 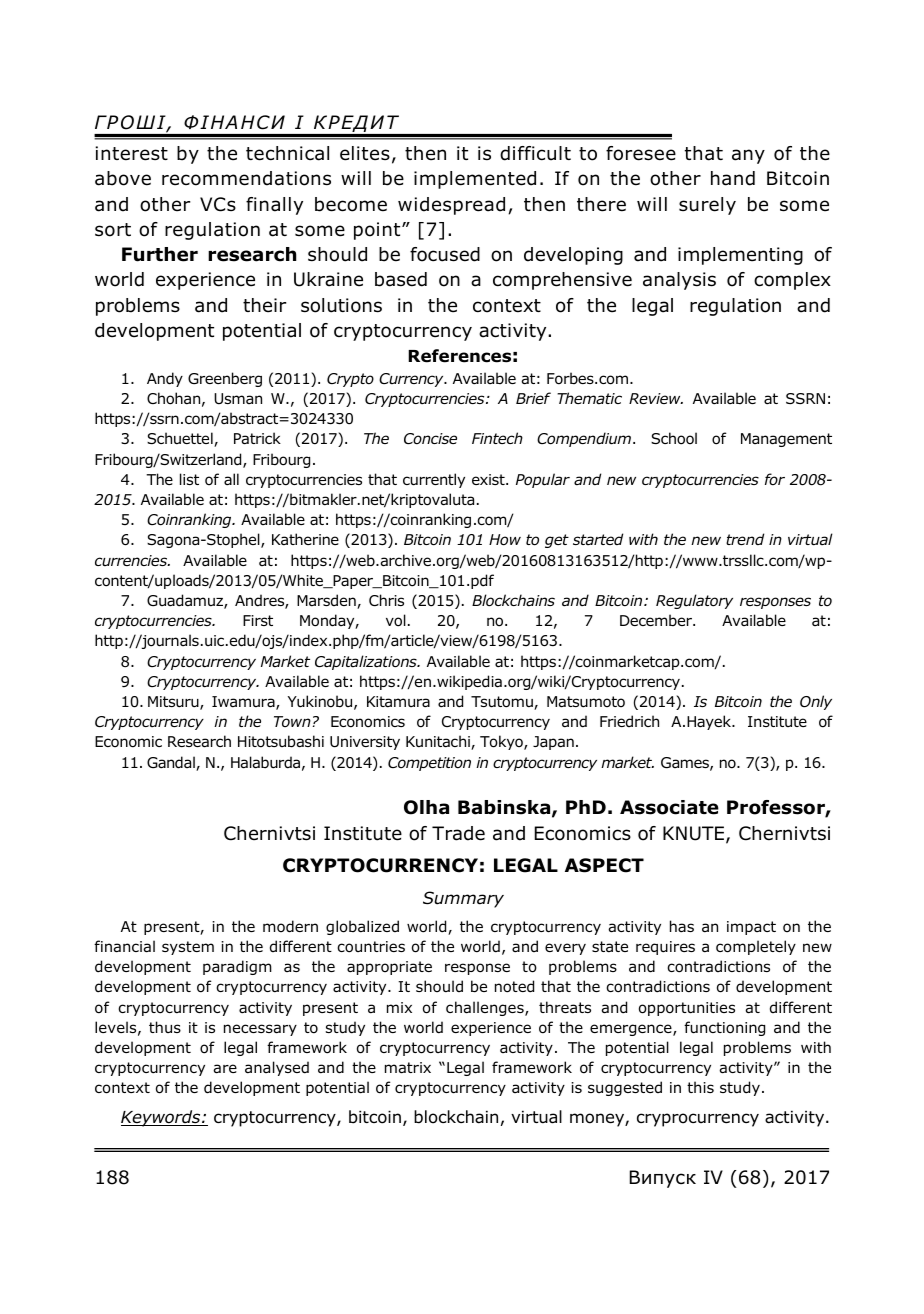 What do you see at coordinates (225, 1069) in the screenshot?
I see `are` at bounding box center [225, 1069].
